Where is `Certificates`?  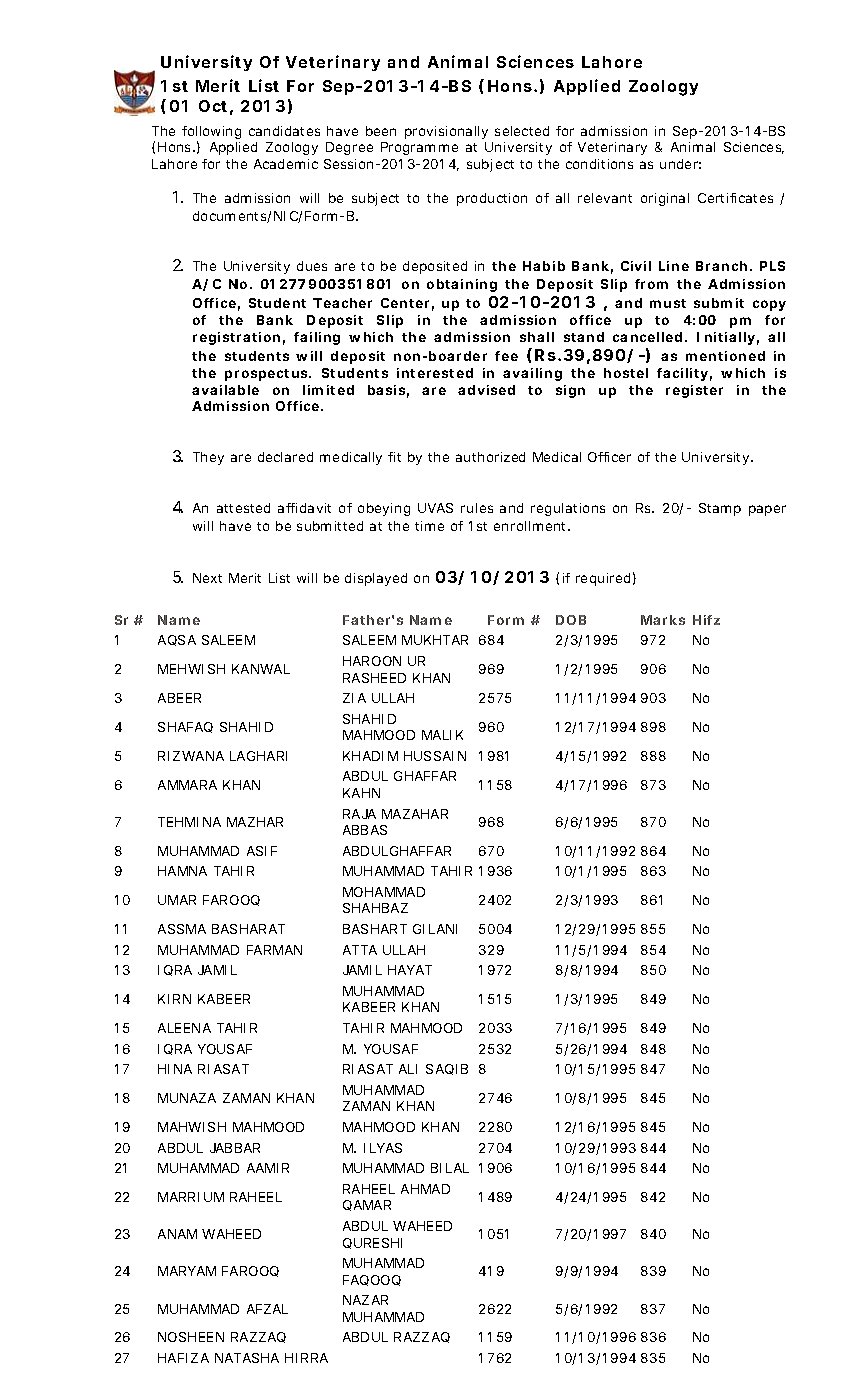 Certificates is located at coordinates (735, 198).
